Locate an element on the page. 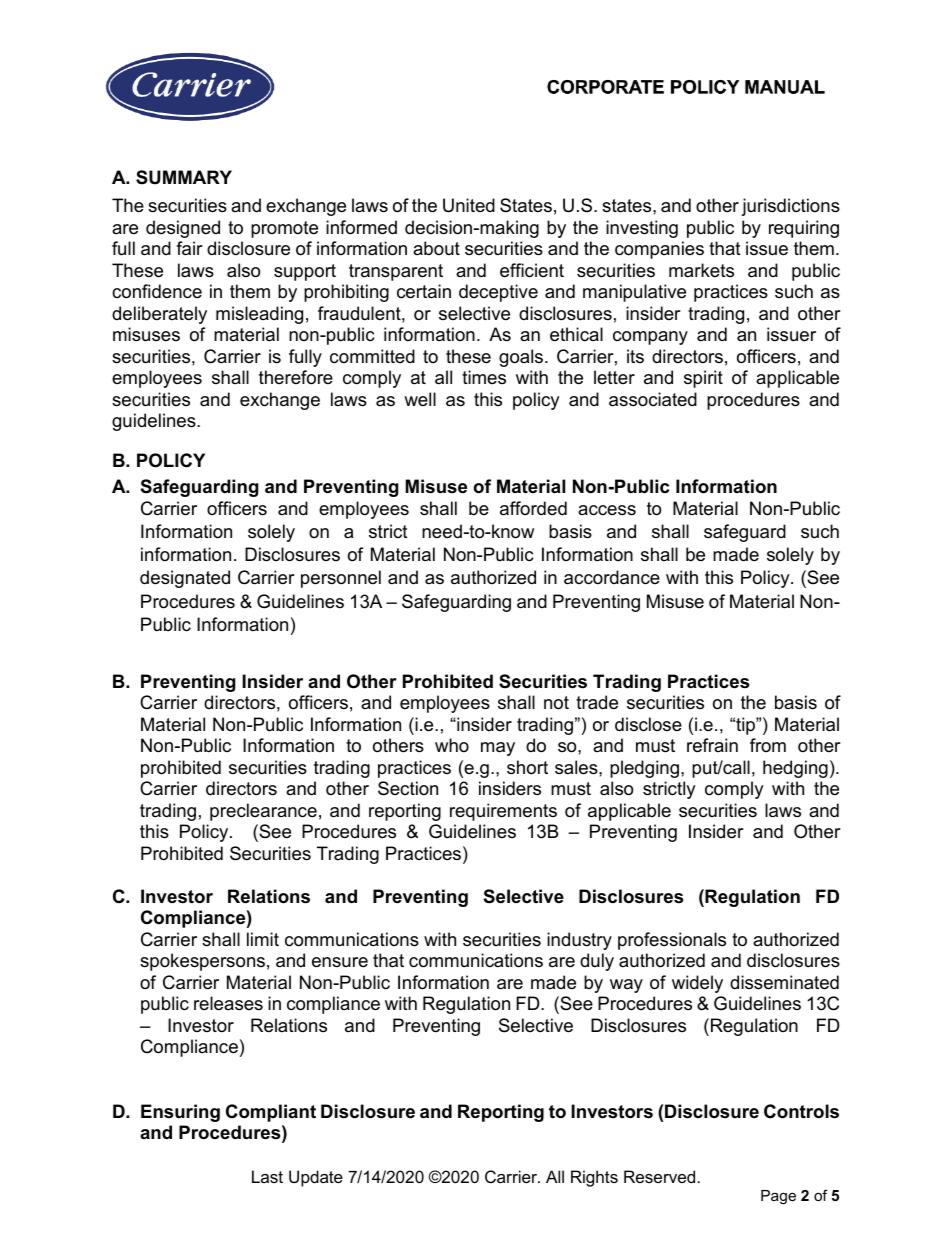  United is located at coordinates (469, 205).
